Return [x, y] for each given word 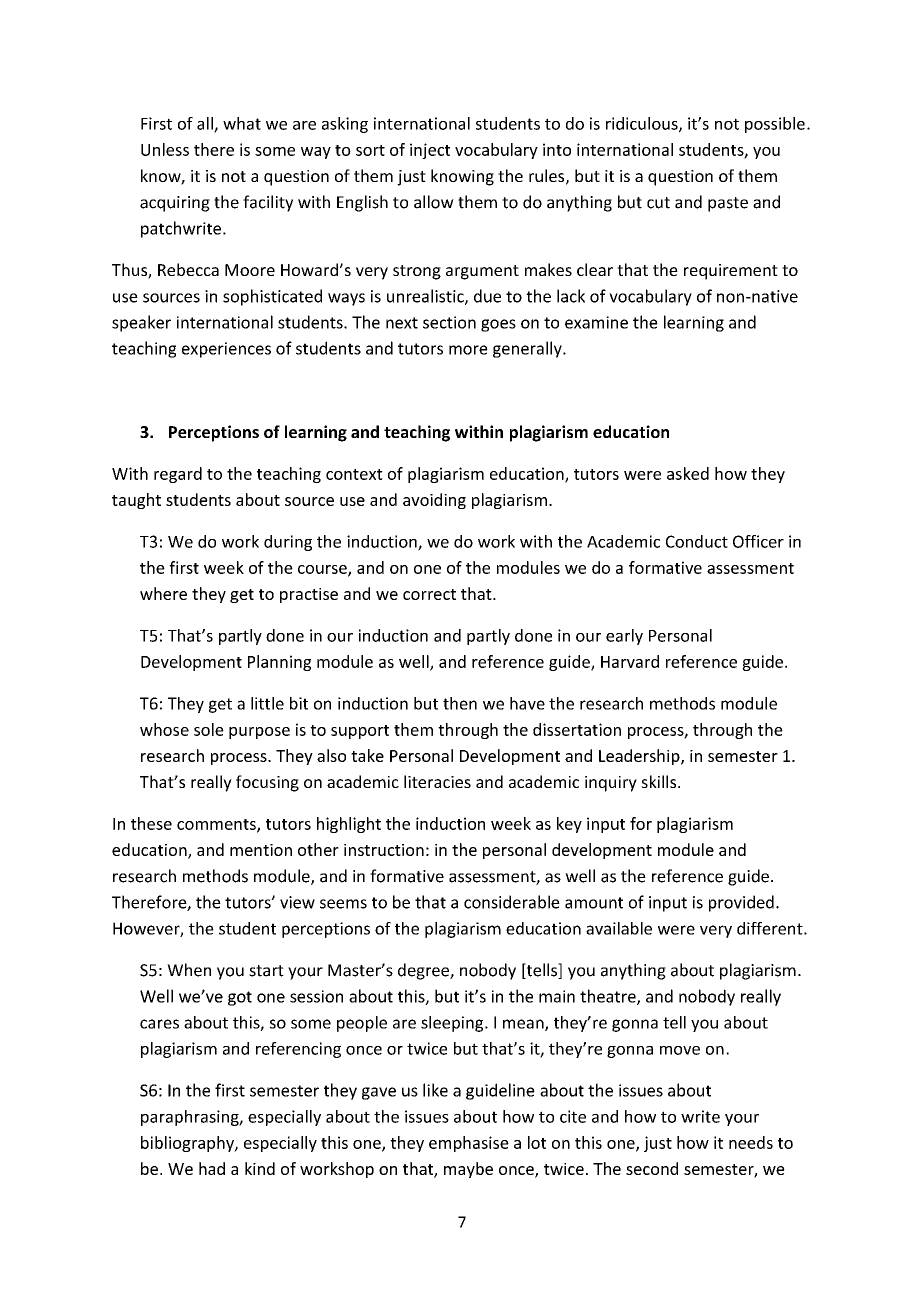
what [242, 123]
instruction [384, 850]
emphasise [469, 1144]
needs [751, 1142]
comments [217, 825]
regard [178, 475]
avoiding [434, 501]
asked [688, 473]
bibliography [188, 1144]
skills [660, 781]
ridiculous [643, 124]
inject [430, 151]
